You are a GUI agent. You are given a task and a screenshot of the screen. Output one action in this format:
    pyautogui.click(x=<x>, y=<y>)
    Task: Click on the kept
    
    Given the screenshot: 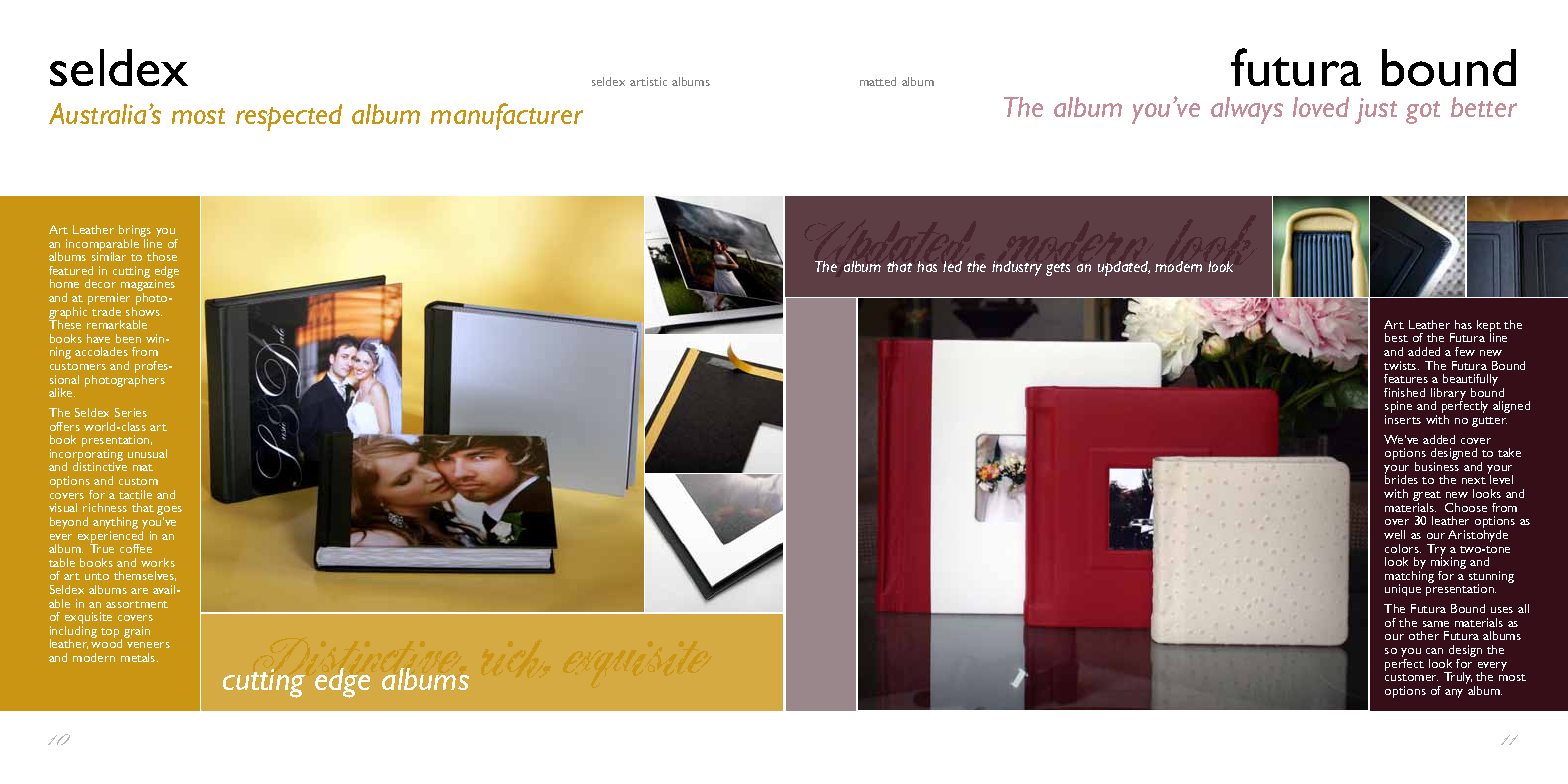 What is the action you would take?
    pyautogui.click(x=1489, y=327)
